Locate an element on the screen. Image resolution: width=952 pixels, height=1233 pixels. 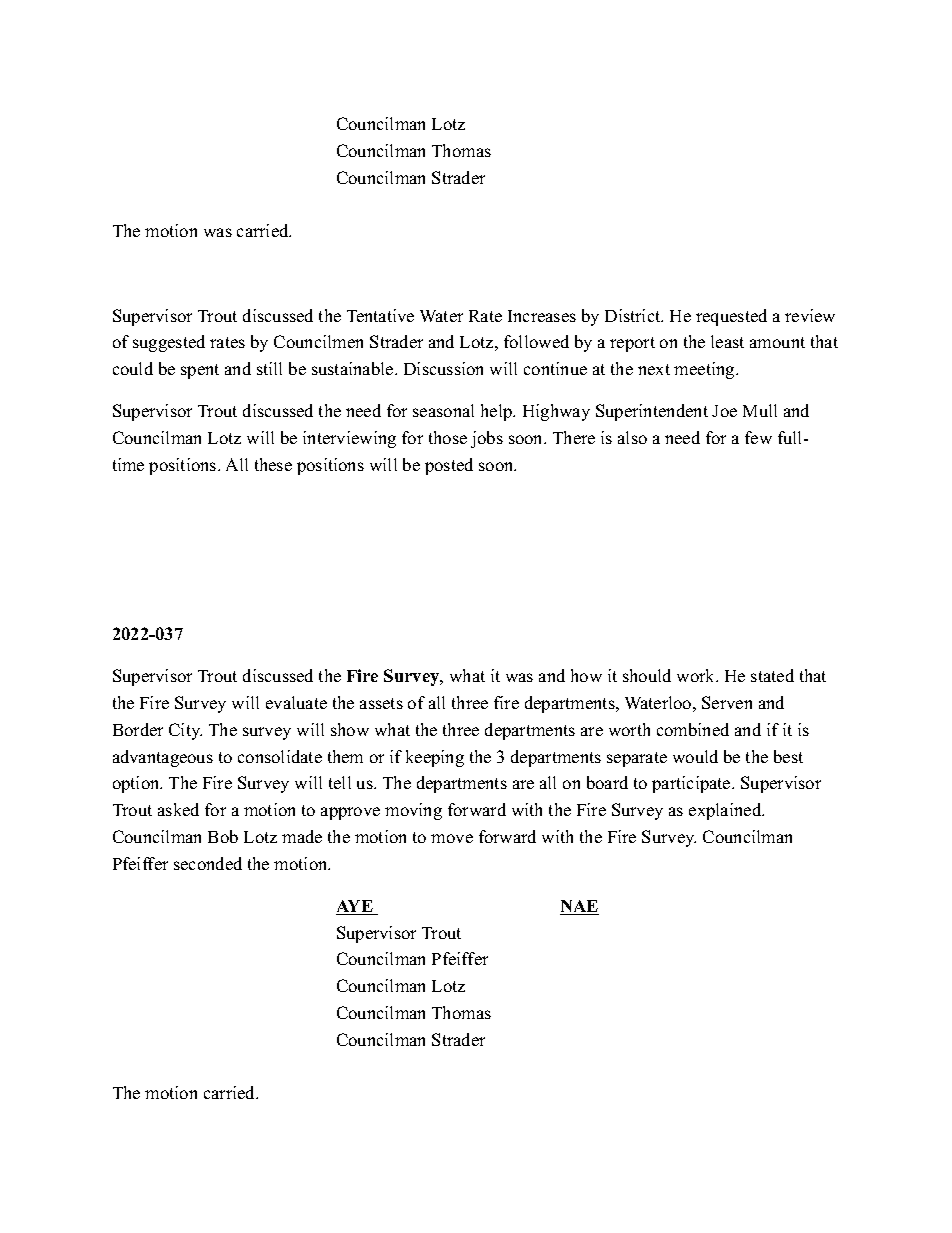
combined is located at coordinates (693, 729).
